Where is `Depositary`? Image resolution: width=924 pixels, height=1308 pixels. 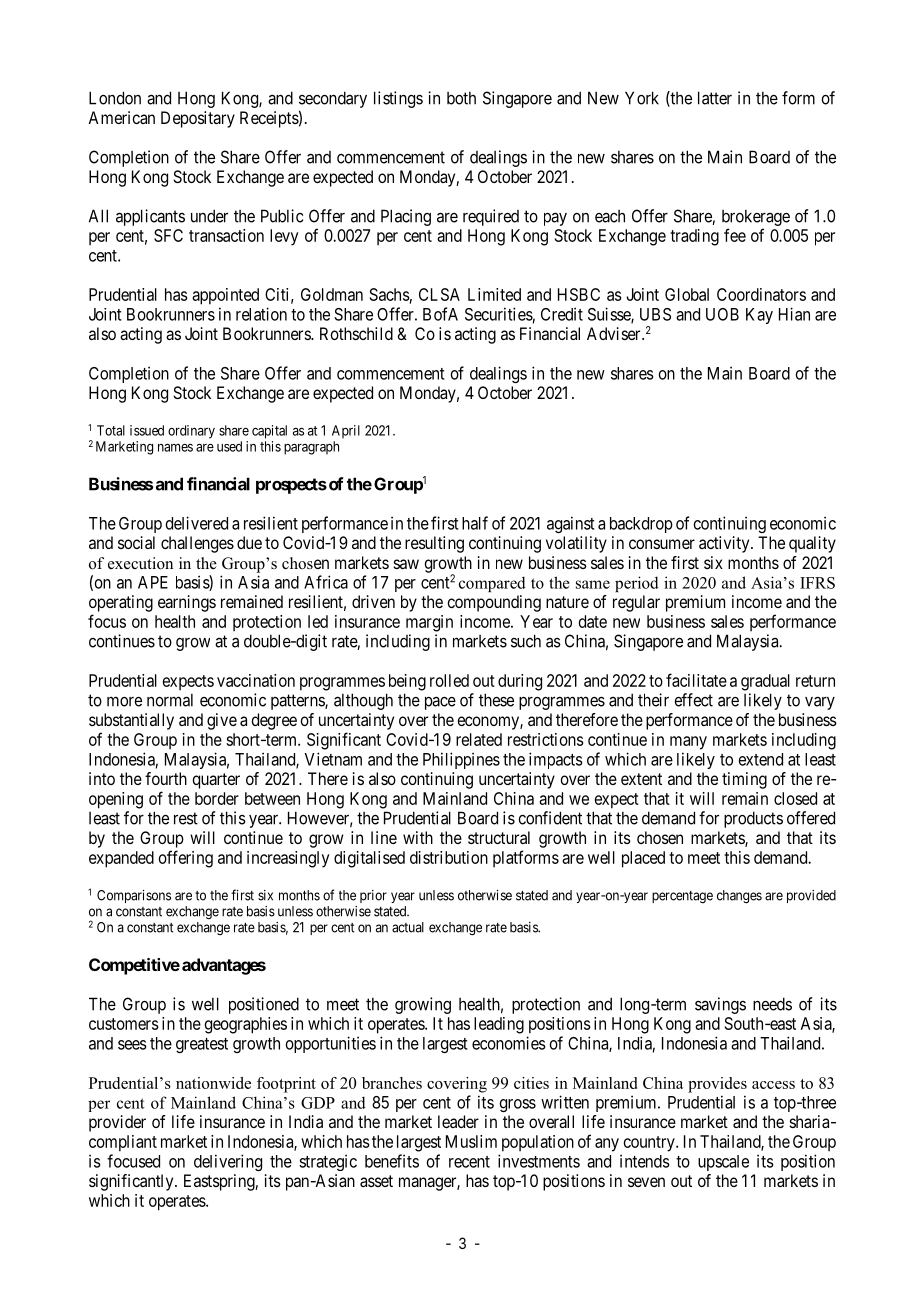 Depositary is located at coordinates (198, 119).
